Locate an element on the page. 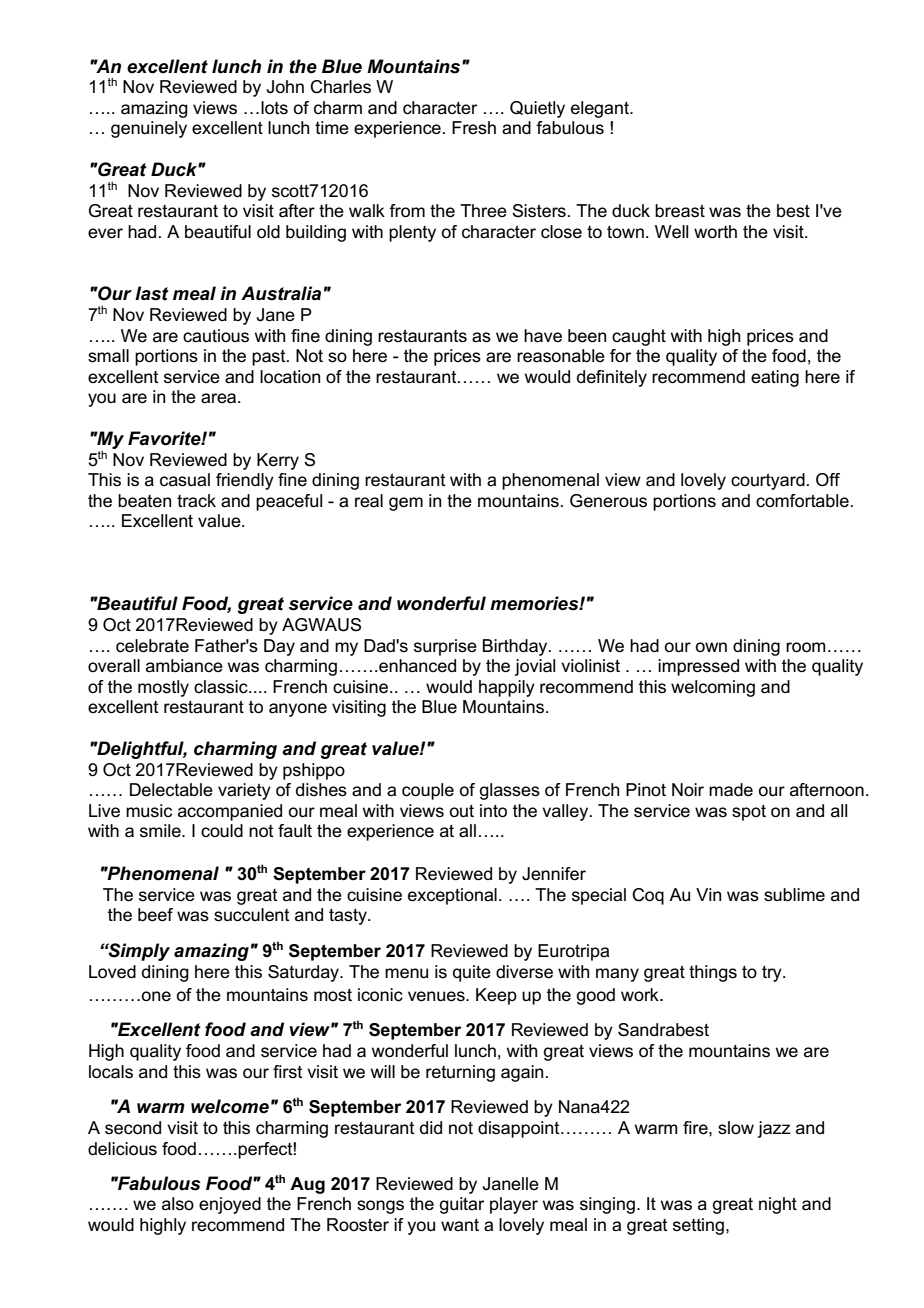 The image size is (924, 1308). casual is located at coordinates (185, 480).
